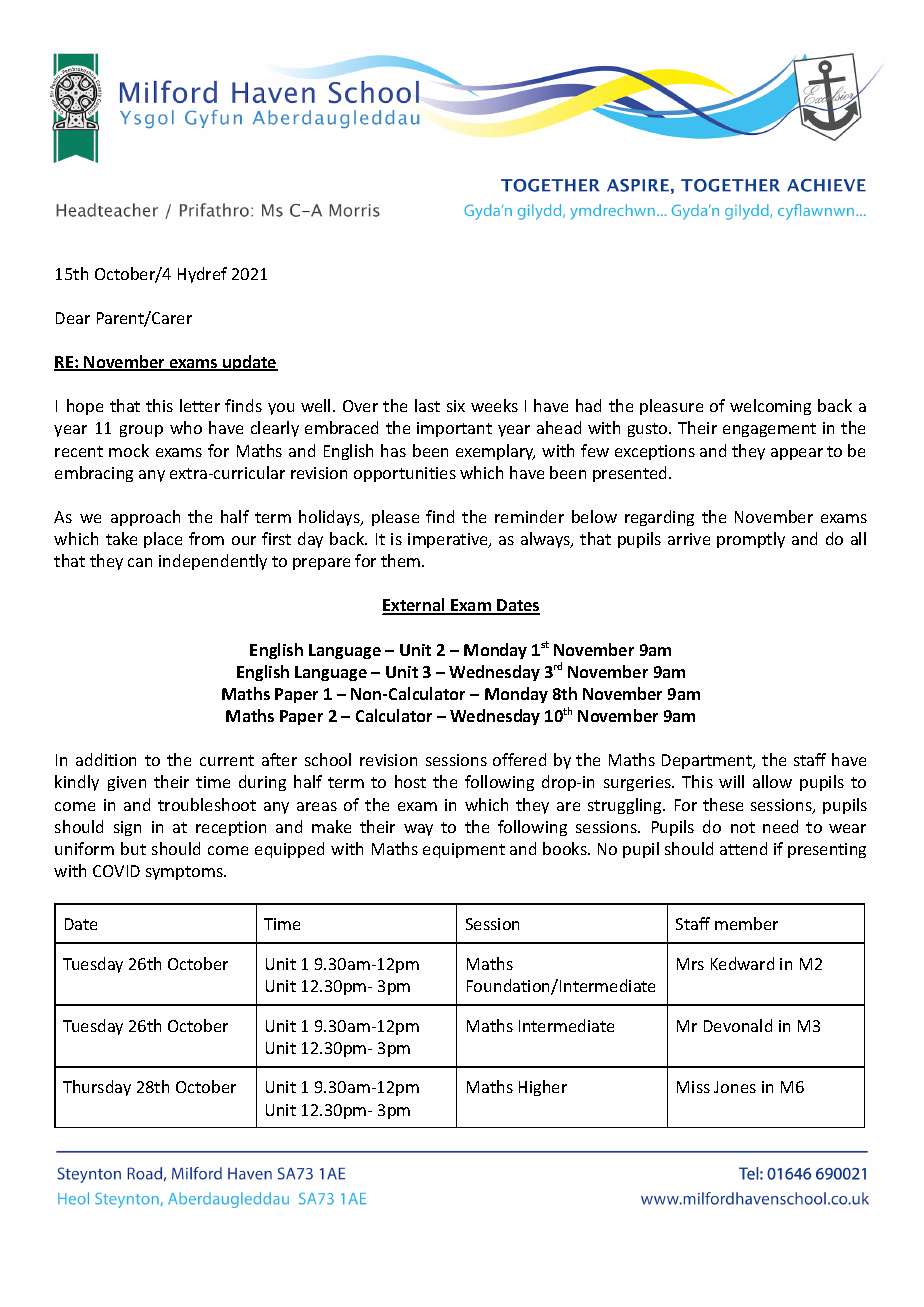 The height and width of the image is (1307, 924). What do you see at coordinates (543, 1088) in the image?
I see `Higher` at bounding box center [543, 1088].
